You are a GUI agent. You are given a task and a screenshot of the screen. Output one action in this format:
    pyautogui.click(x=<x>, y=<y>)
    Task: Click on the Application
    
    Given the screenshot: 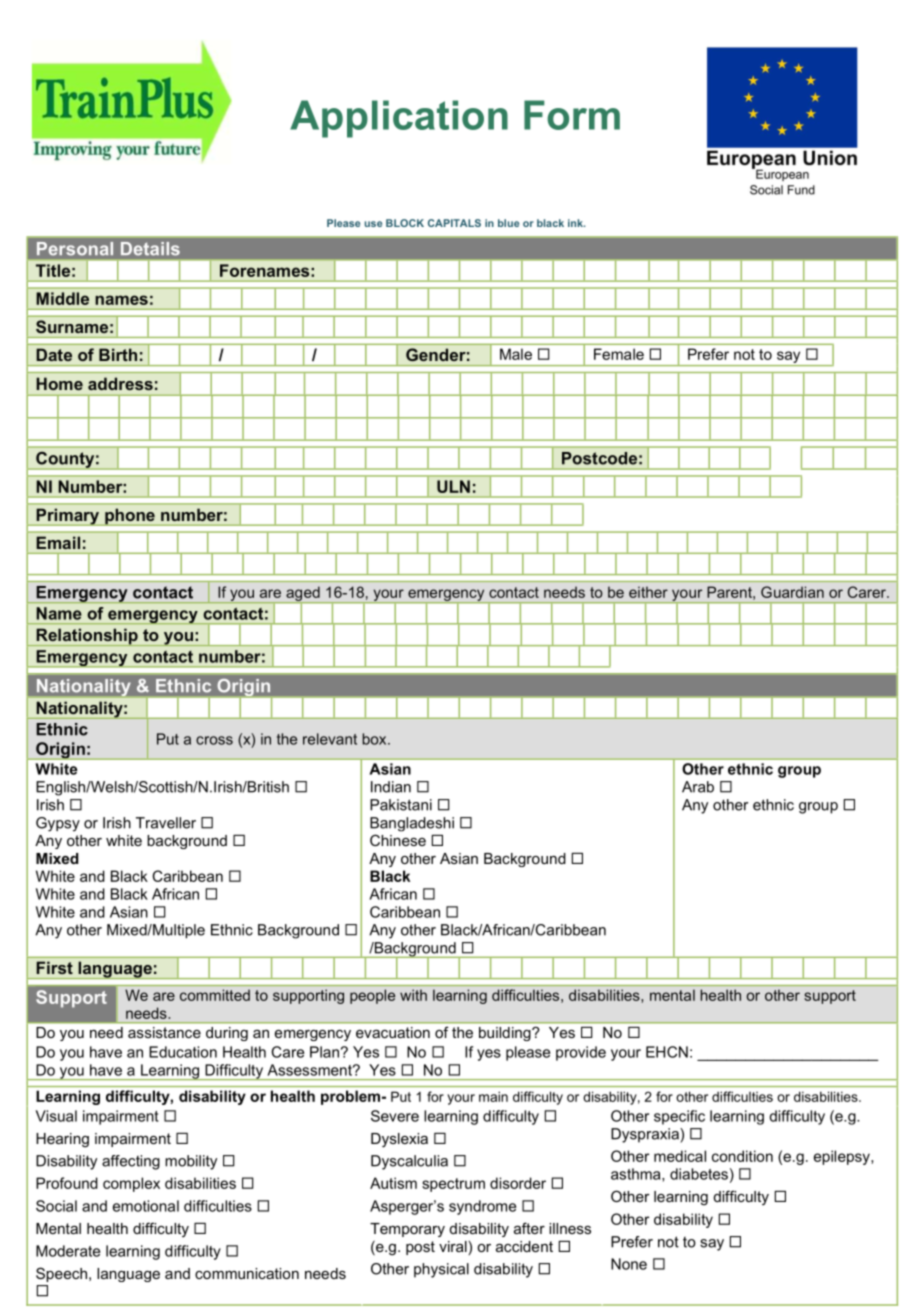 What is the action you would take?
    pyautogui.click(x=399, y=119)
